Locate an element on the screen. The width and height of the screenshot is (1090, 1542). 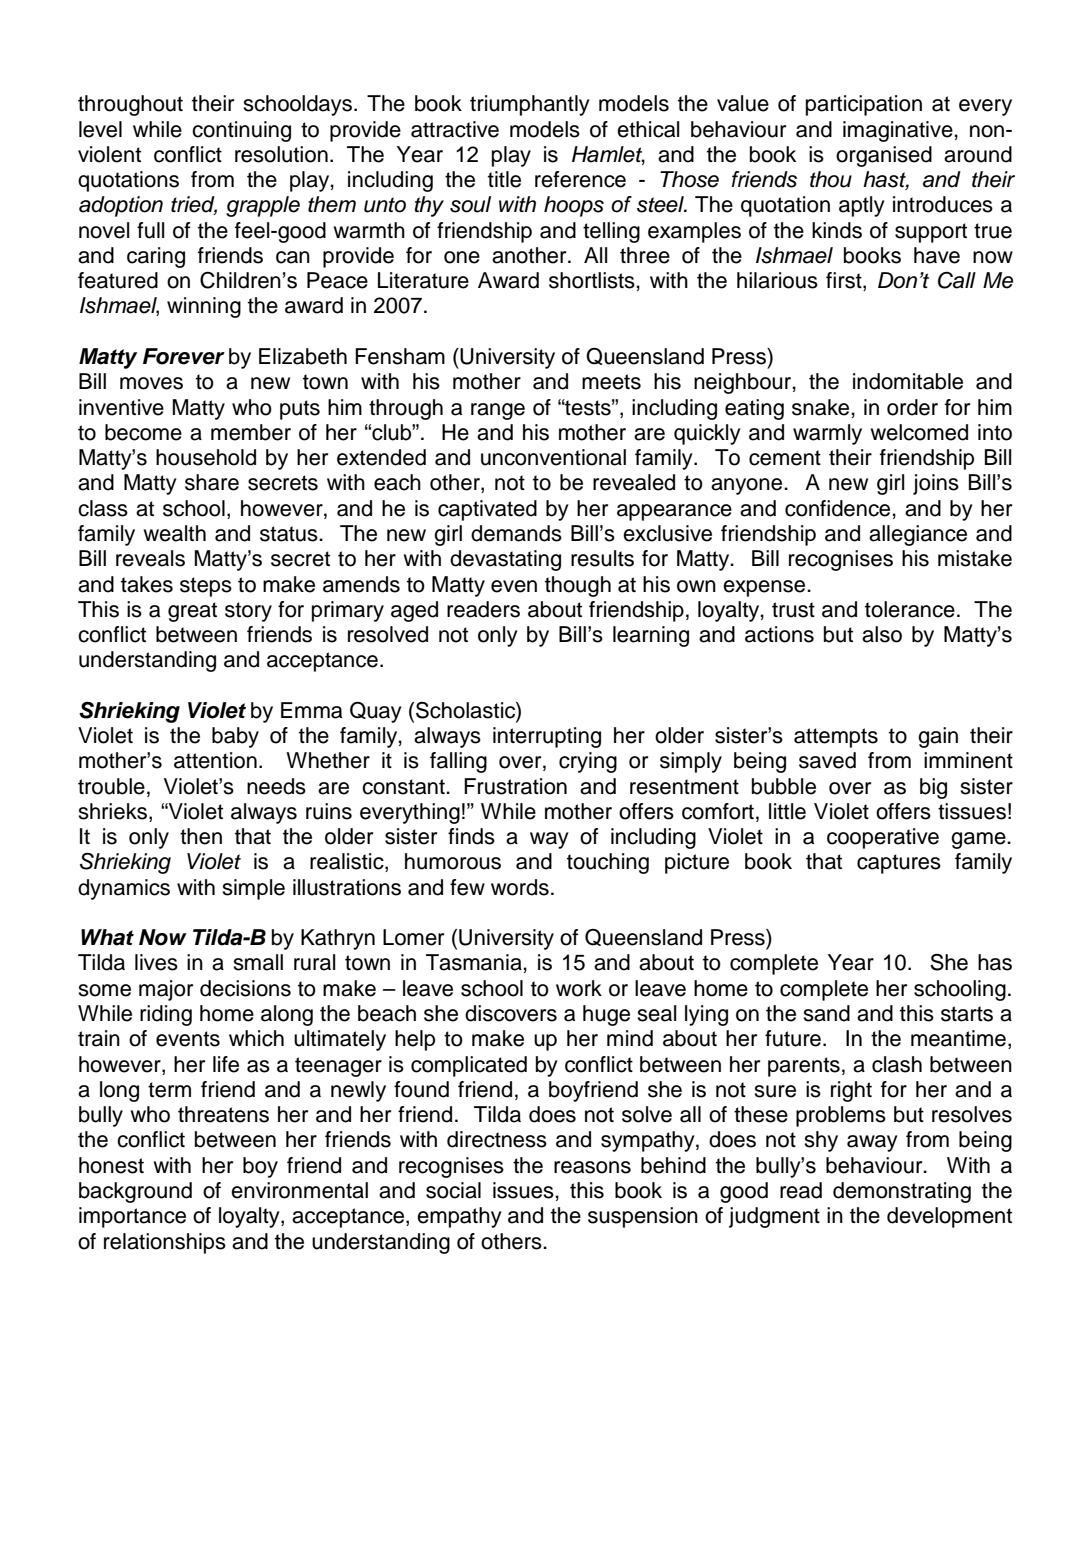
devastating is located at coordinates (505, 560).
